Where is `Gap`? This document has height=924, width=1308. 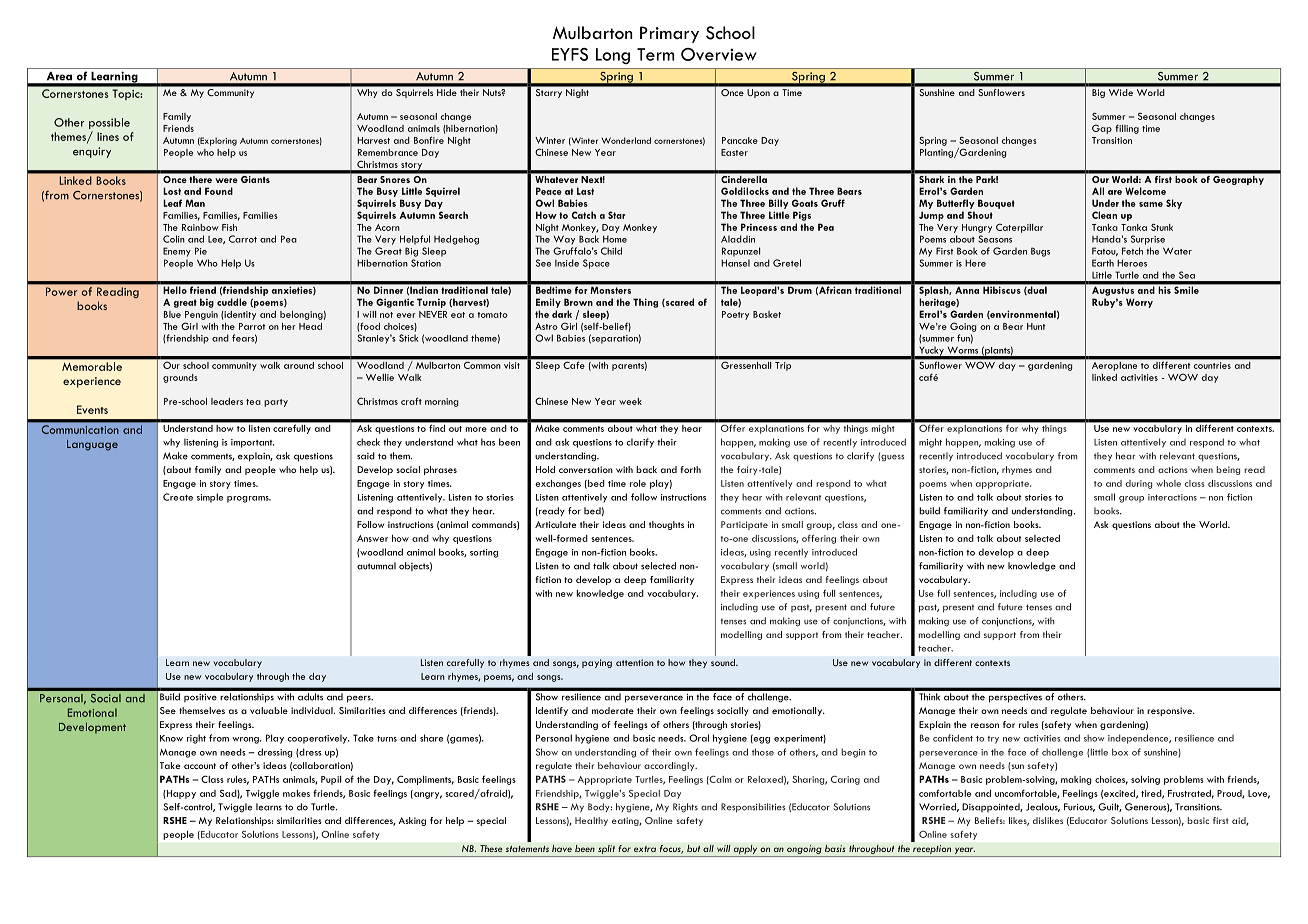
Gap is located at coordinates (1102, 129).
